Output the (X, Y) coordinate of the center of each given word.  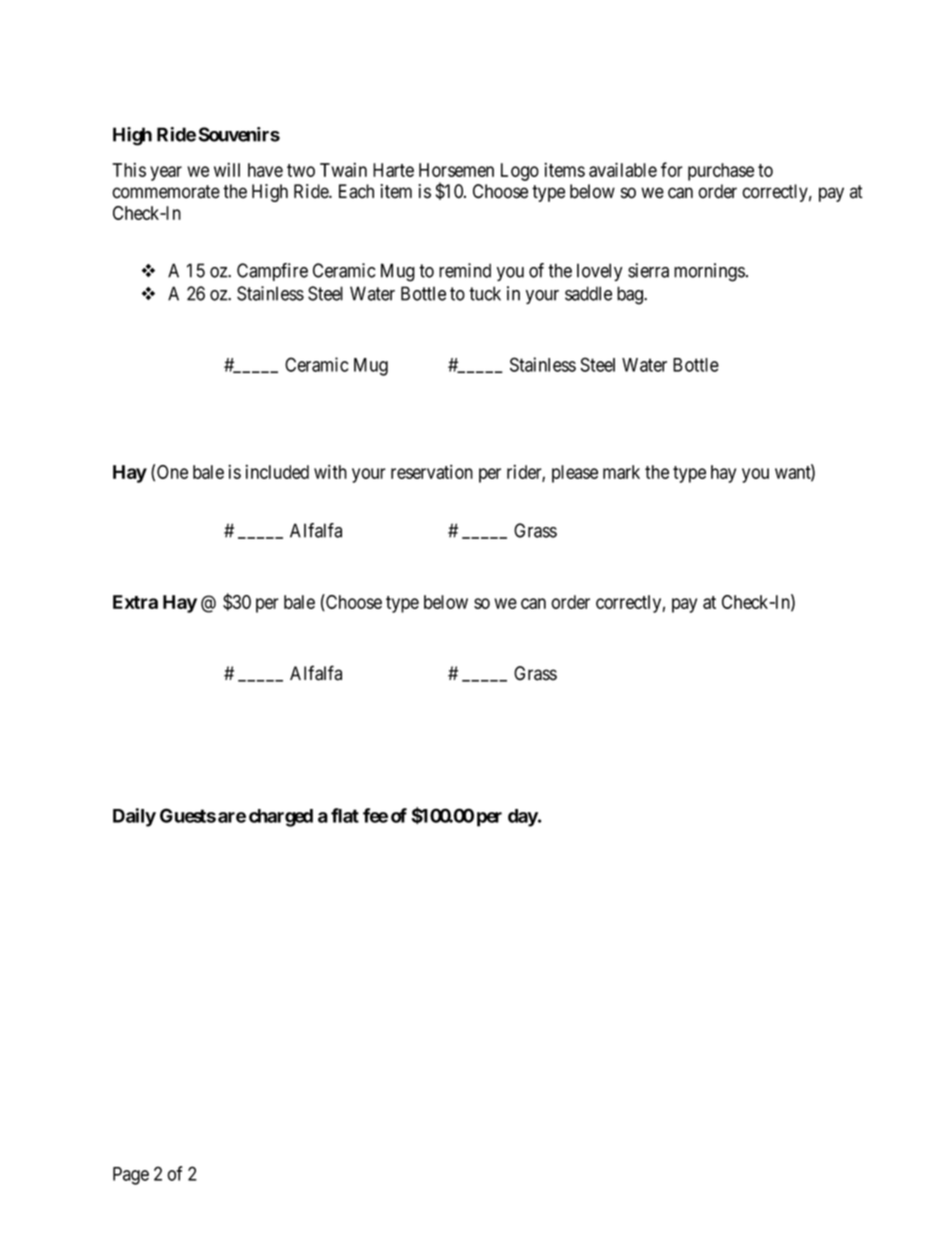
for (672, 169)
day (523, 818)
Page (131, 1176)
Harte (393, 170)
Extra (135, 602)
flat (345, 815)
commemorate (166, 192)
